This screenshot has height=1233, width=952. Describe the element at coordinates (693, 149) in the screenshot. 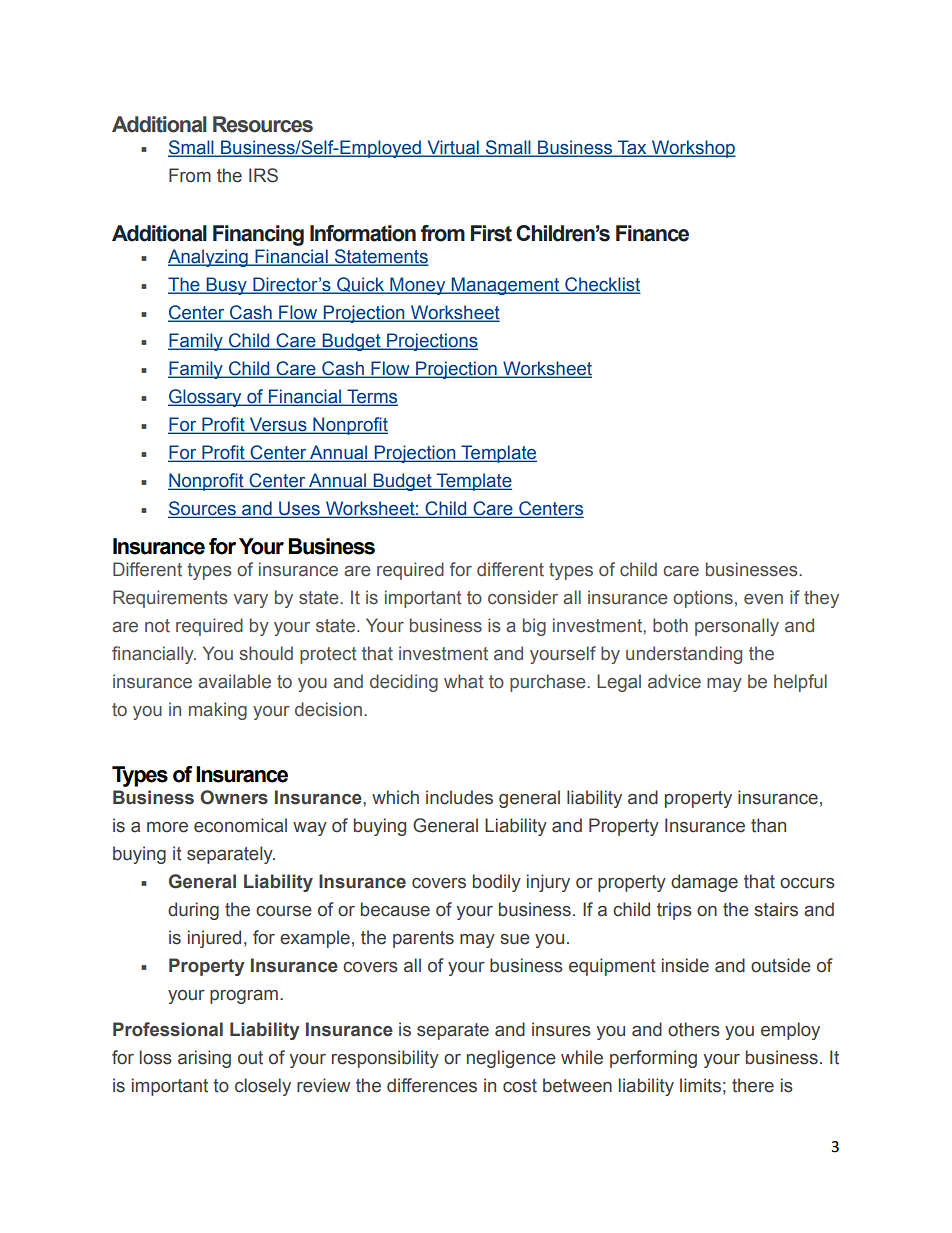

I see `Workshop` at that location.
